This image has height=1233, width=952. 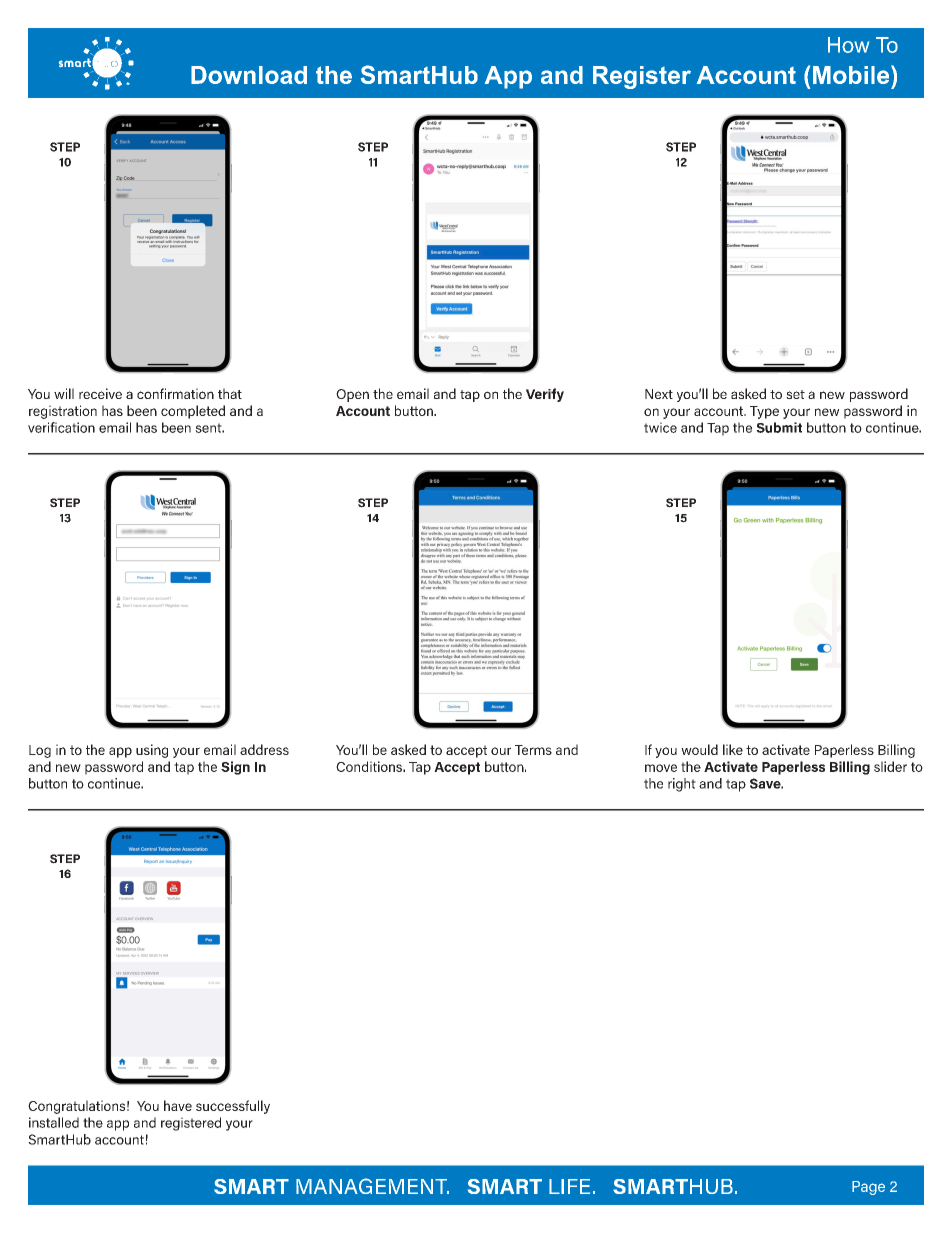 I want to click on have, so click(x=178, y=1105).
